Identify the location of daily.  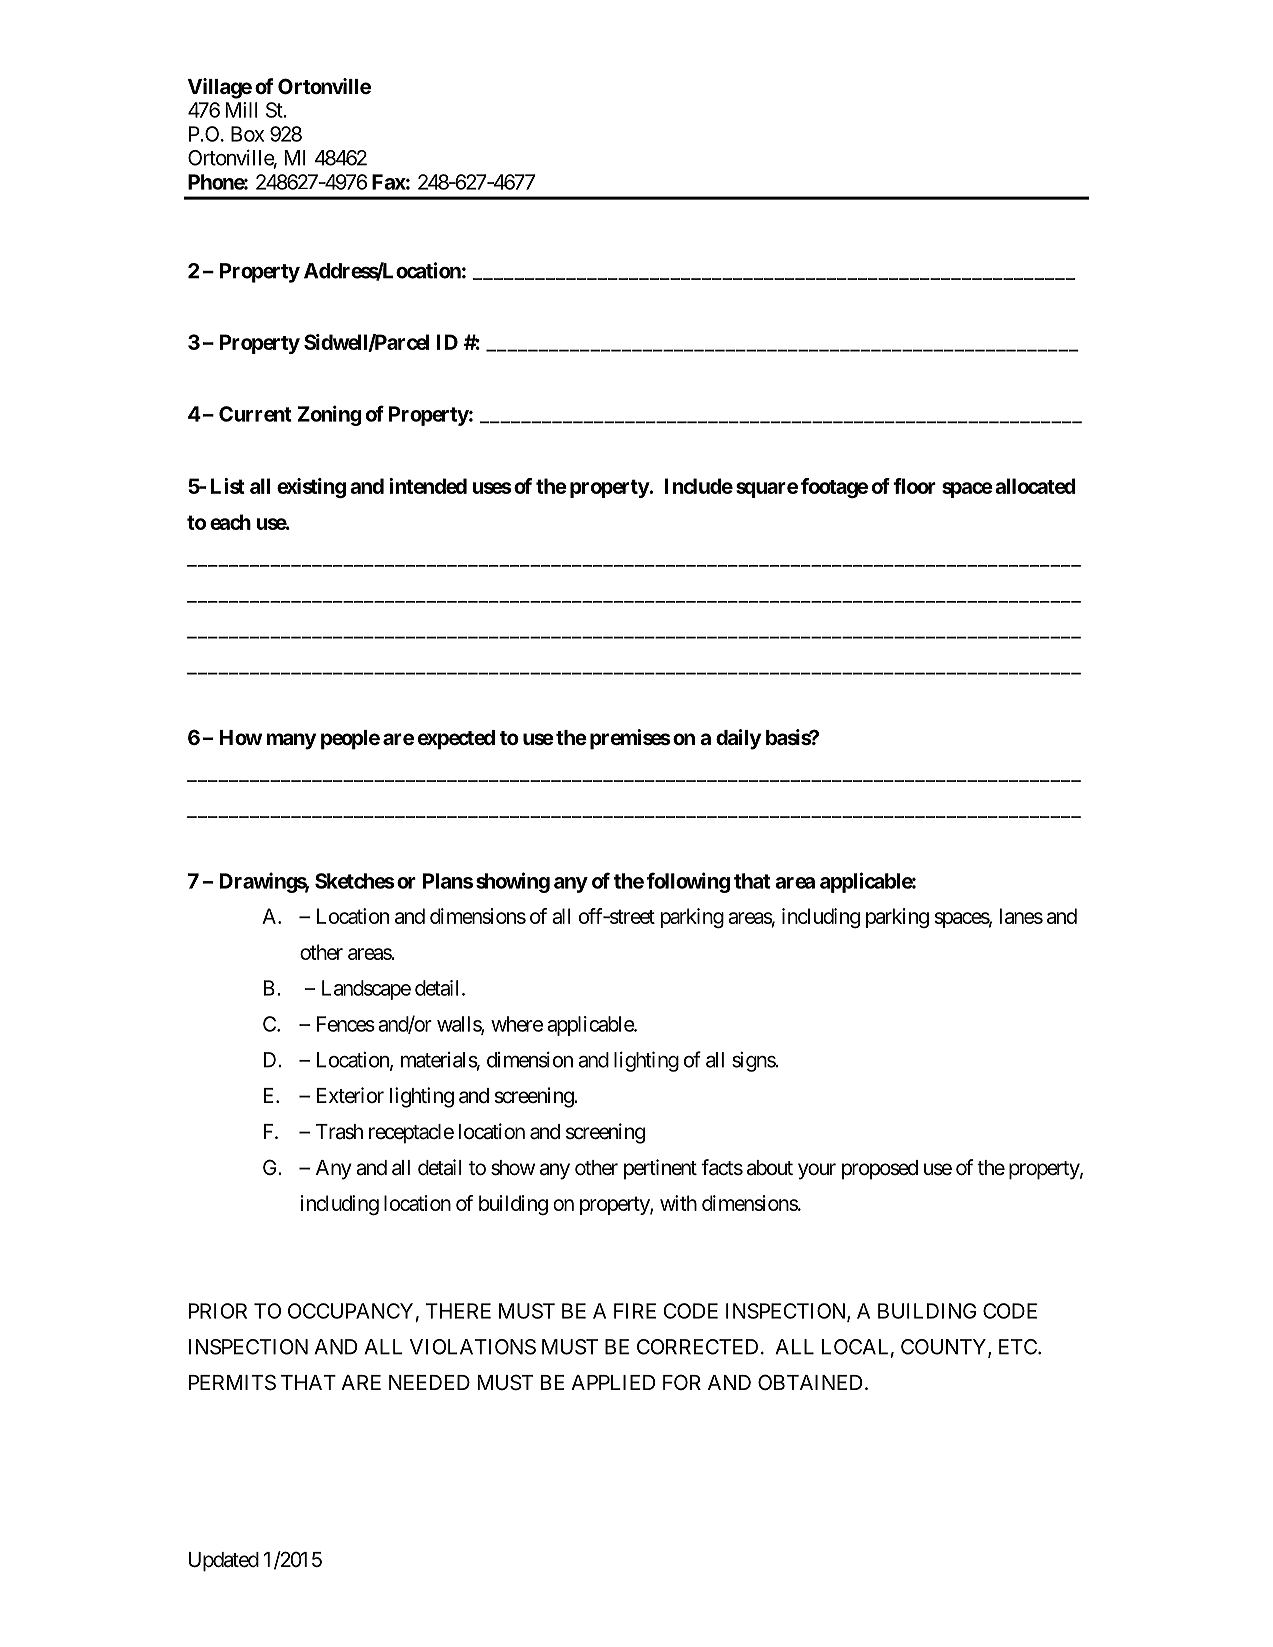
(738, 739).
